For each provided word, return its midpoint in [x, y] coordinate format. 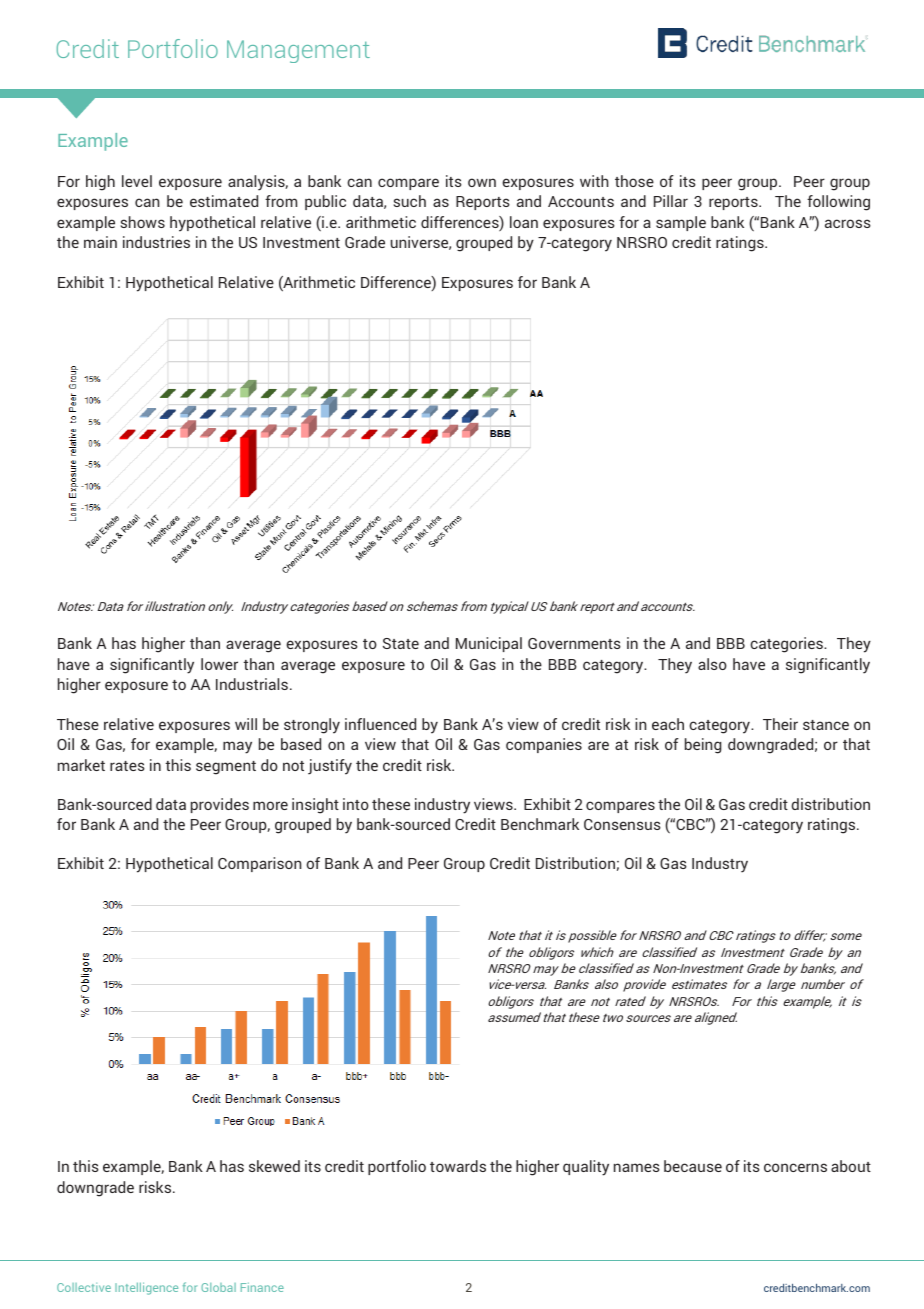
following [838, 203]
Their [780, 724]
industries [156, 242]
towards [458, 1166]
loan [524, 222]
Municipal [489, 644]
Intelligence [146, 1288]
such [410, 201]
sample [681, 223]
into [356, 804]
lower [219, 664]
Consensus [622, 824]
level [137, 181]
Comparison [260, 864]
